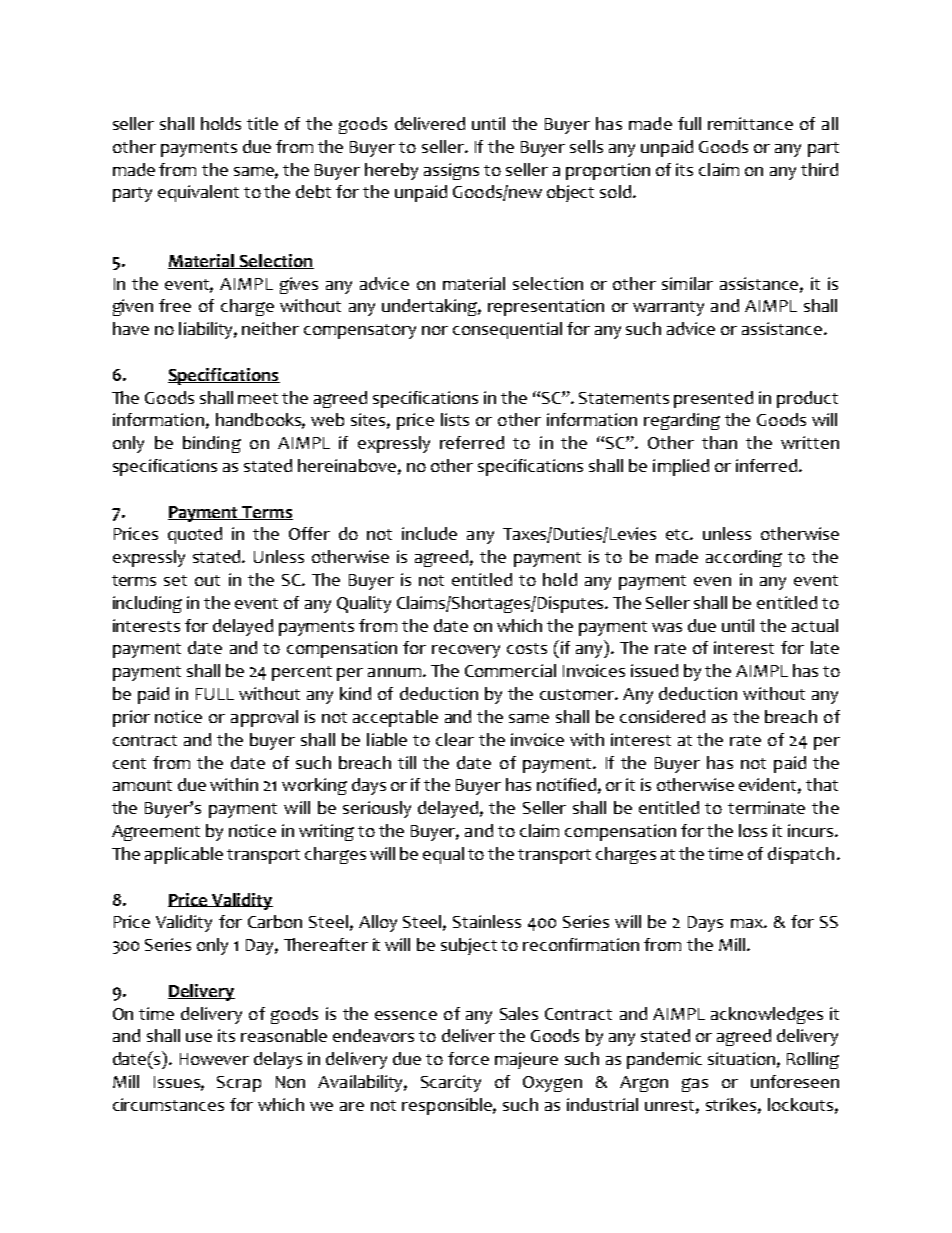 The width and height of the screenshot is (952, 1233). I want to click on set, so click(175, 580).
